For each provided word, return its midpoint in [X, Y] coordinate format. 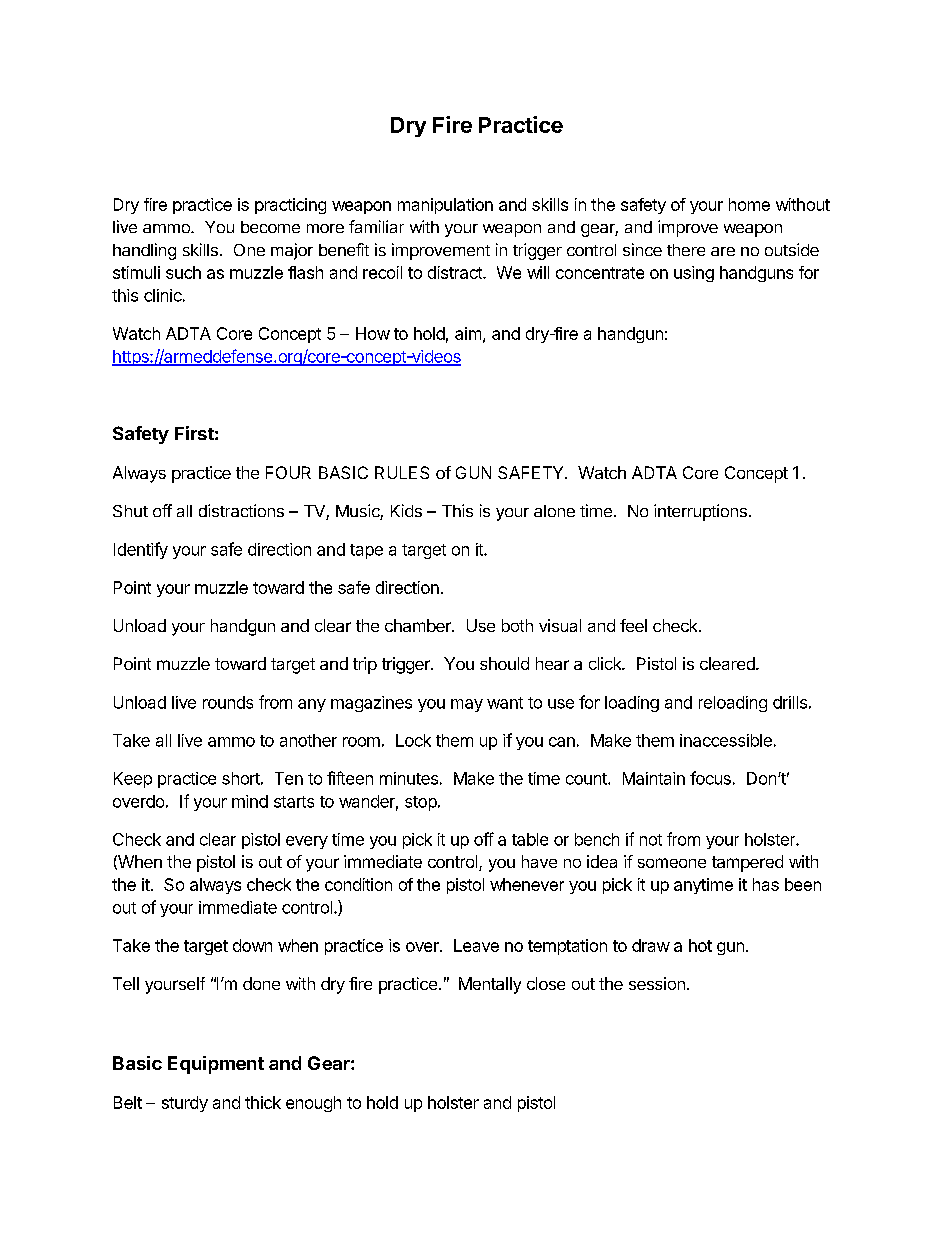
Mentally [490, 985]
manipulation [445, 206]
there [686, 250]
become [270, 227]
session [657, 983]
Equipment [216, 1065]
